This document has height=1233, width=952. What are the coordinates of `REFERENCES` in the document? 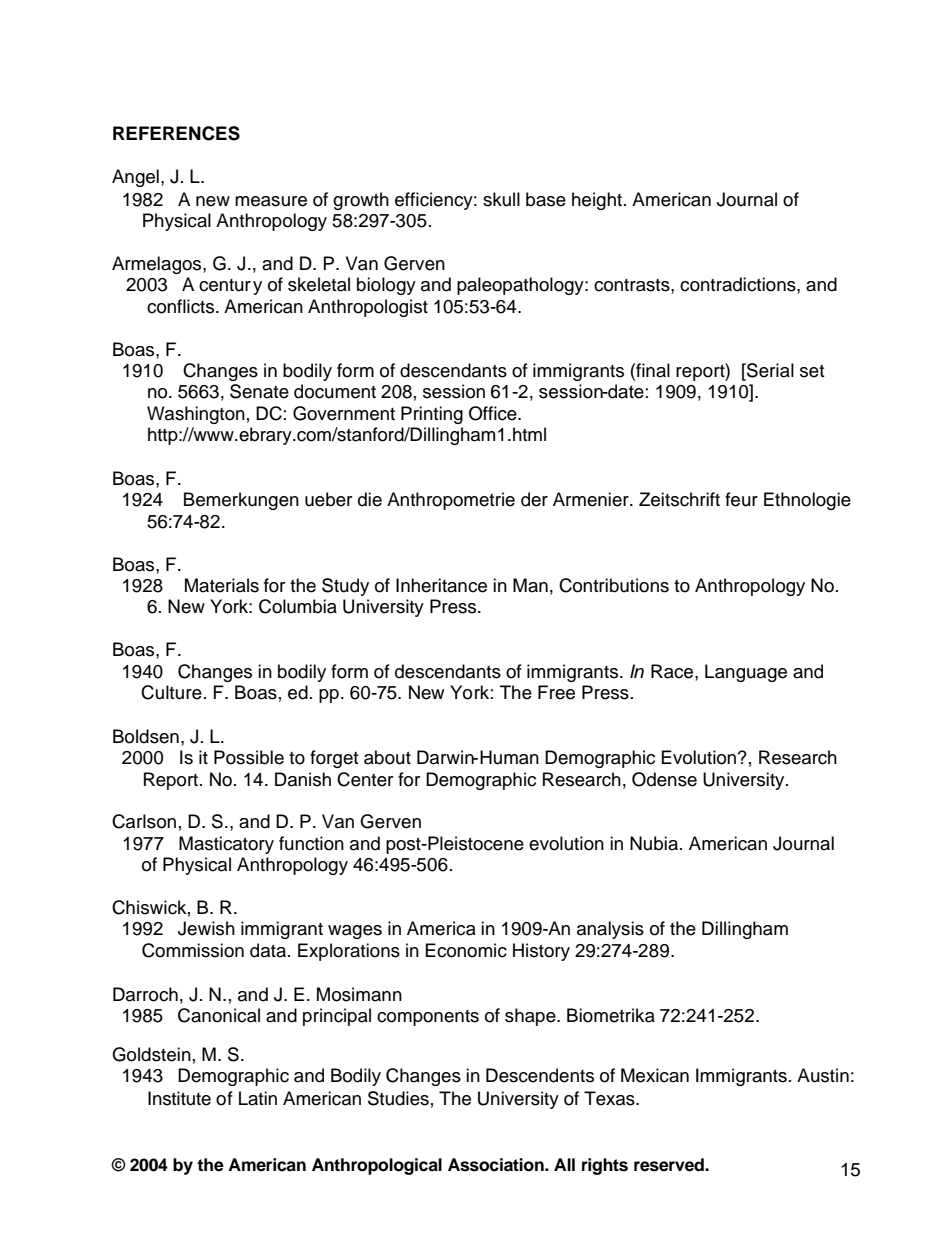 It's located at (176, 133).
